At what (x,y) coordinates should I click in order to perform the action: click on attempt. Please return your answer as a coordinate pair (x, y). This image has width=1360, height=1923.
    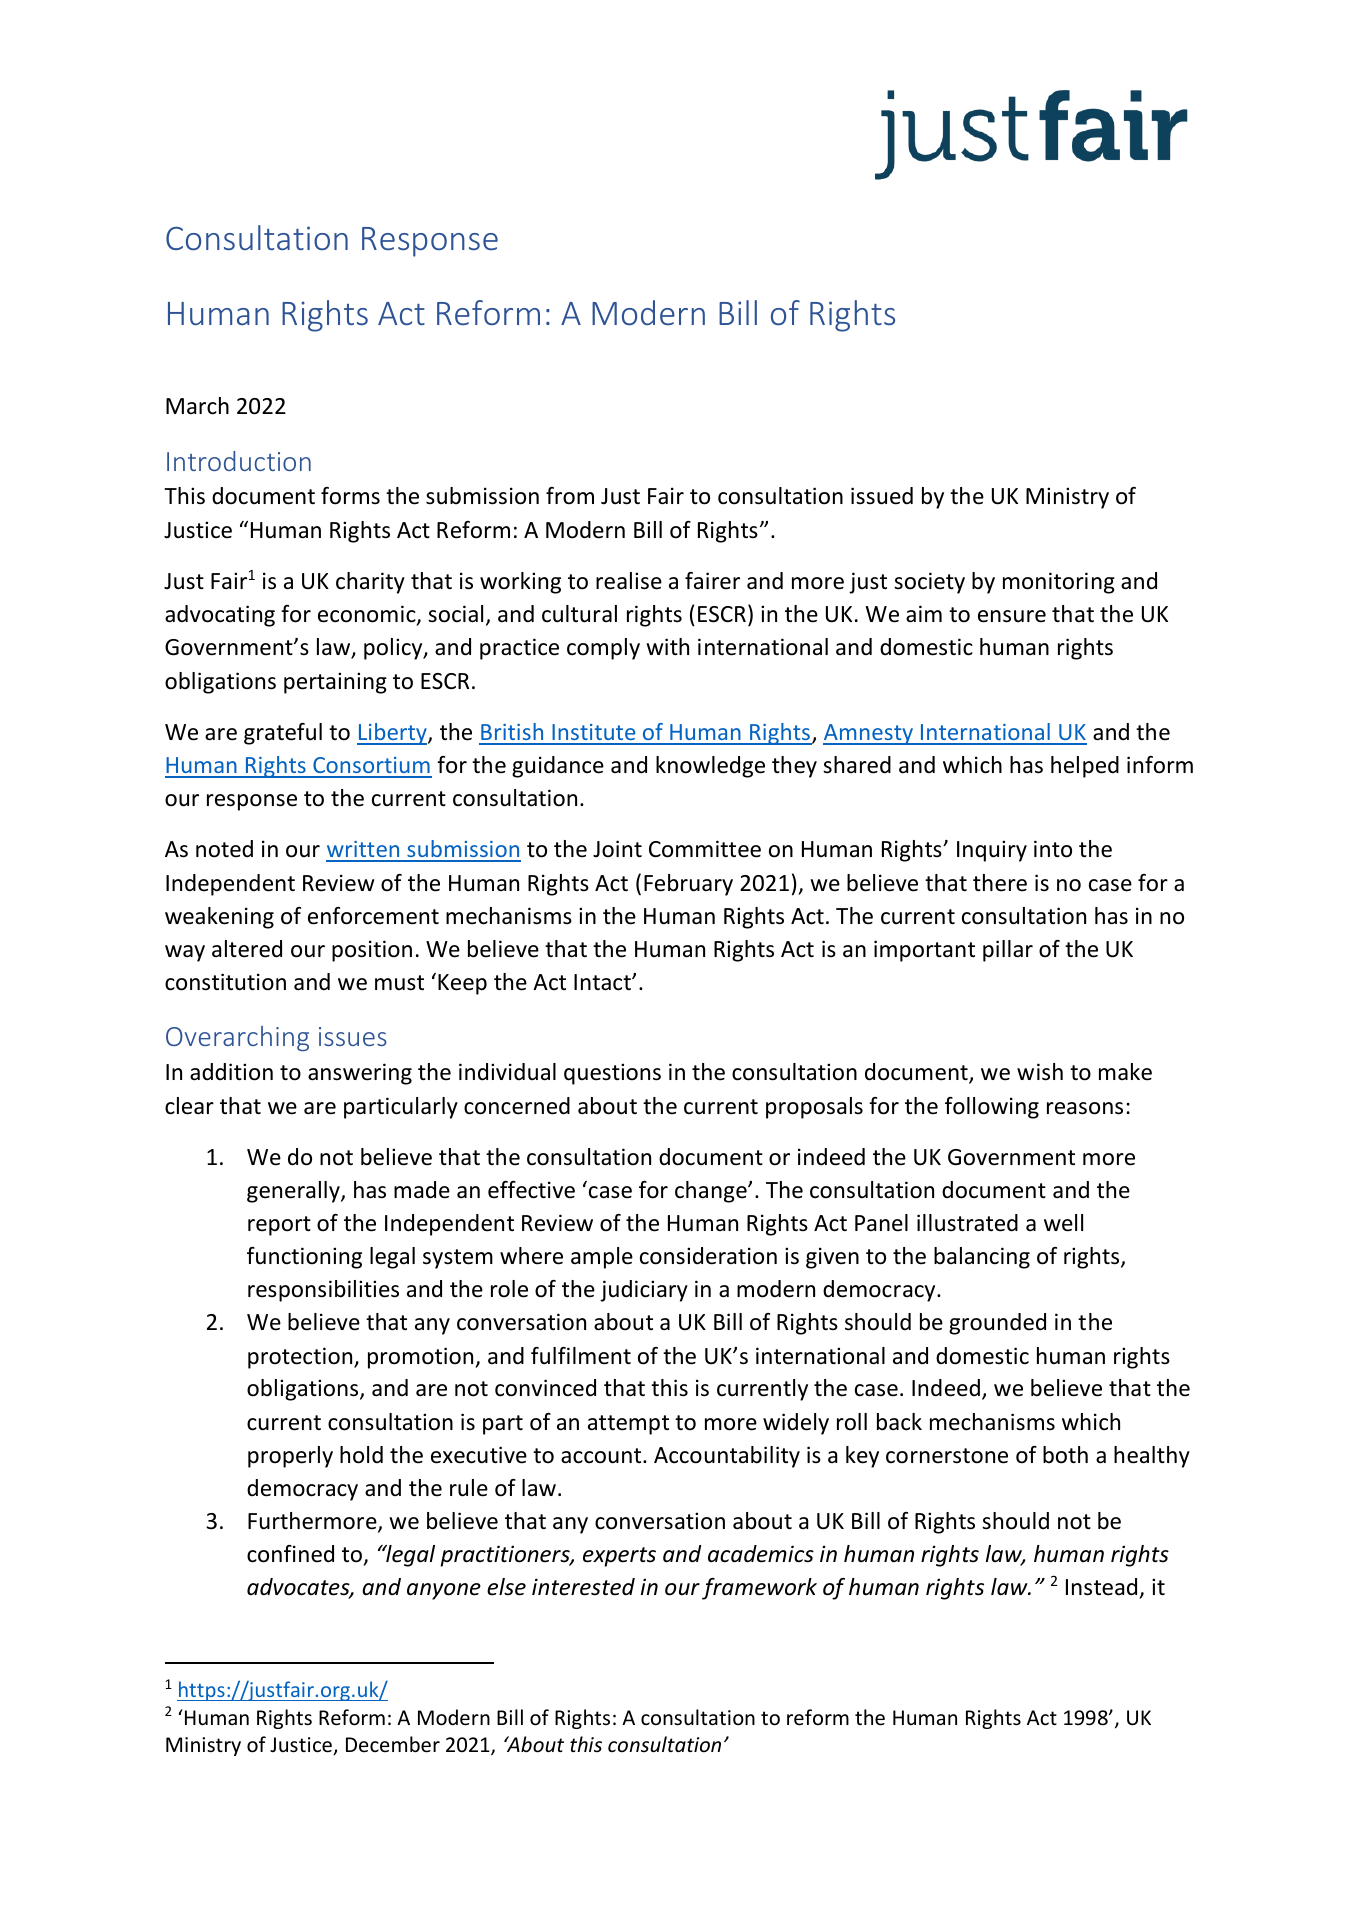
    Looking at the image, I should click on (628, 1425).
